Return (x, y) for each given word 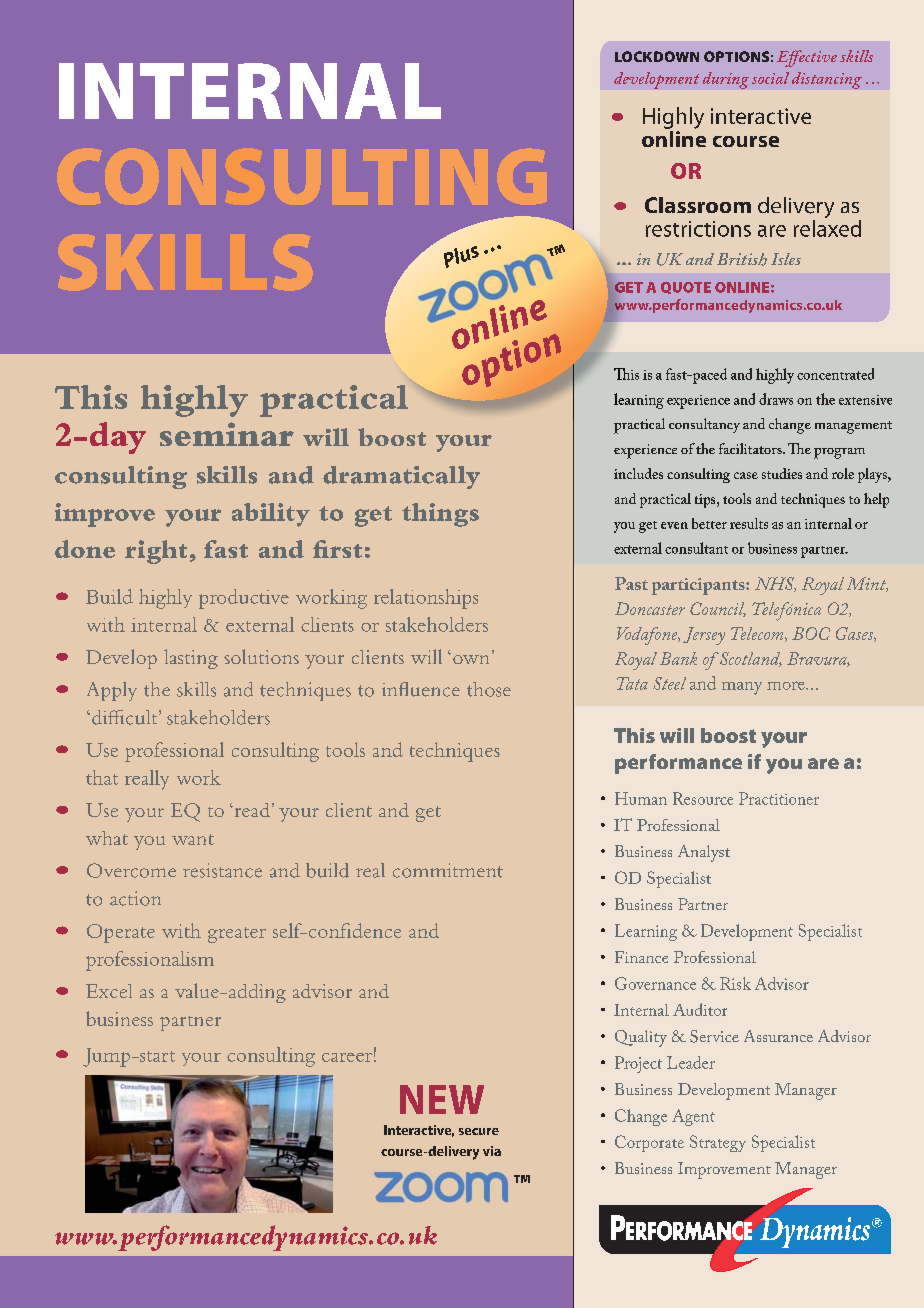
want (193, 839)
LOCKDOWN (657, 56)
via (492, 1151)
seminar (227, 434)
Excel (109, 991)
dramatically (401, 477)
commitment (448, 870)
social (770, 78)
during (726, 80)
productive (244, 599)
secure (479, 1131)
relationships (426, 599)
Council (718, 609)
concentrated (835, 374)
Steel (669, 683)
